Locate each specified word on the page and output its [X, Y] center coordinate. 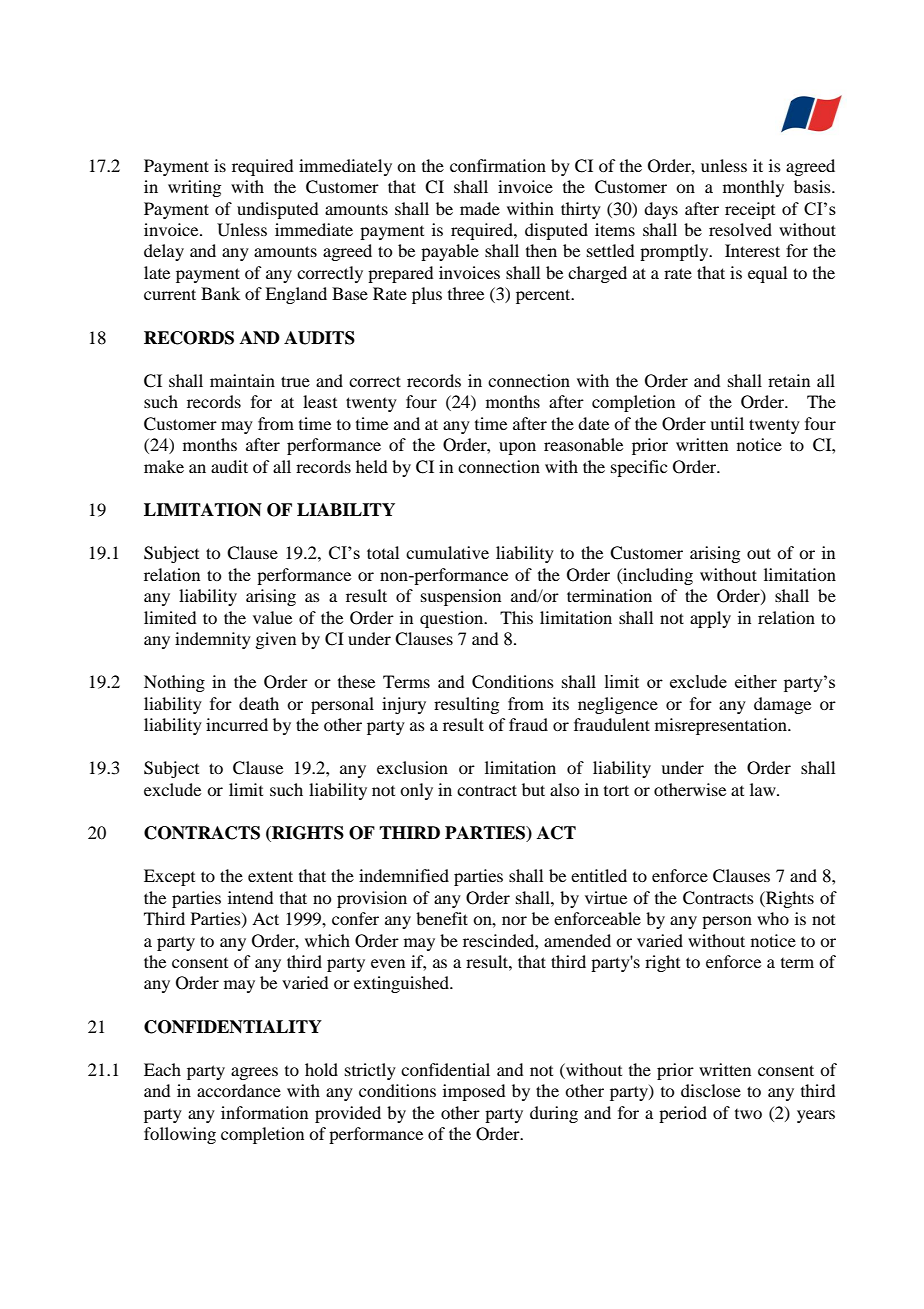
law [764, 789]
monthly [753, 188]
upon [517, 448]
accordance [239, 1090]
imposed [474, 1092]
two [748, 1114]
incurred [237, 724]
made [480, 208]
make [164, 466]
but [533, 789]
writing [194, 188]
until [727, 423]
